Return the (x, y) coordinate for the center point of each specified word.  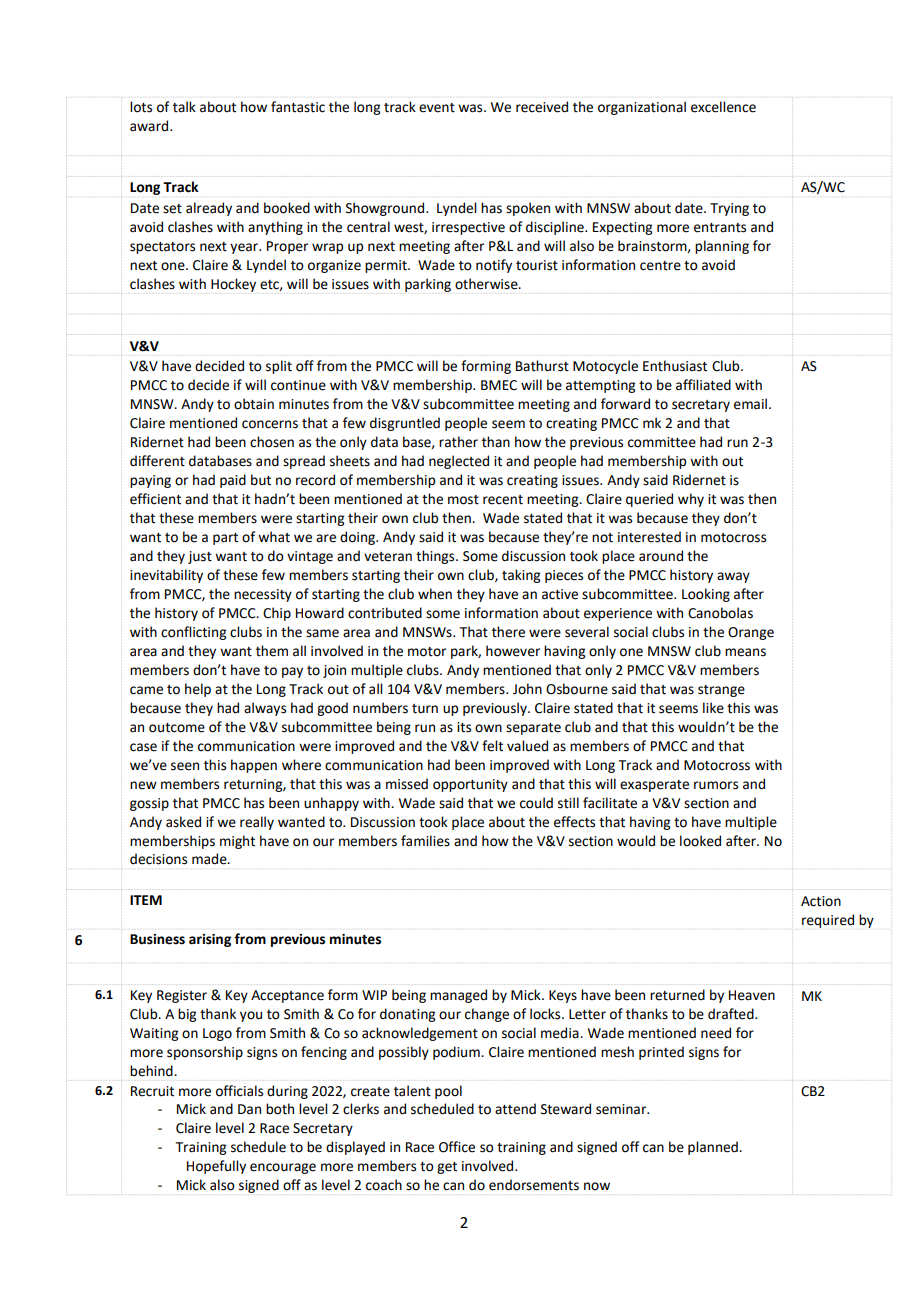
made (210, 859)
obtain (254, 404)
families (425, 841)
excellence (723, 107)
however (513, 651)
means (745, 652)
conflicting (193, 633)
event (437, 108)
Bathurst (542, 366)
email (750, 404)
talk (184, 107)
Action (821, 901)
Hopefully (216, 1167)
